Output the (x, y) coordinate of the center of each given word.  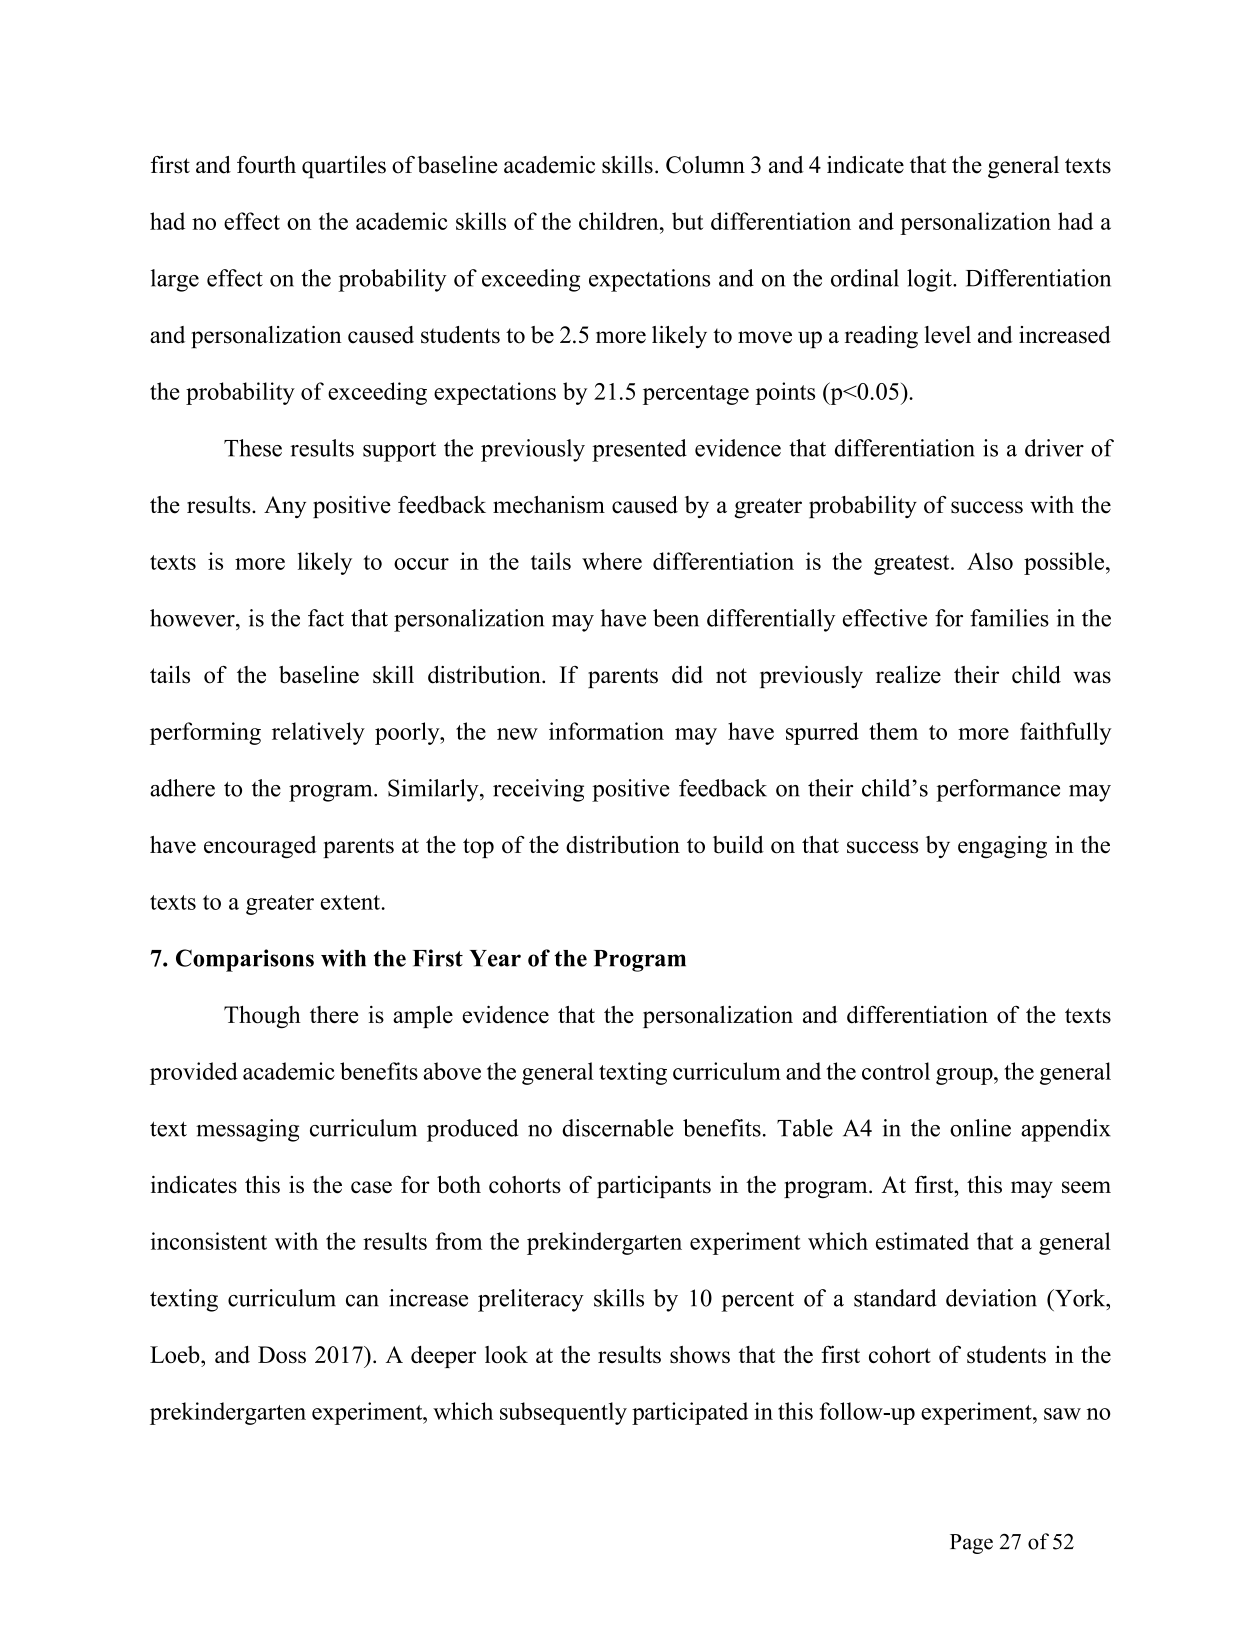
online (980, 1128)
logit (930, 280)
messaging (247, 1130)
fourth (266, 165)
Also (990, 561)
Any (285, 507)
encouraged (260, 847)
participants (654, 1187)
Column (705, 165)
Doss (282, 1355)
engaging (1002, 847)
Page (971, 1544)
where (612, 561)
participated (690, 1413)
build (738, 845)
